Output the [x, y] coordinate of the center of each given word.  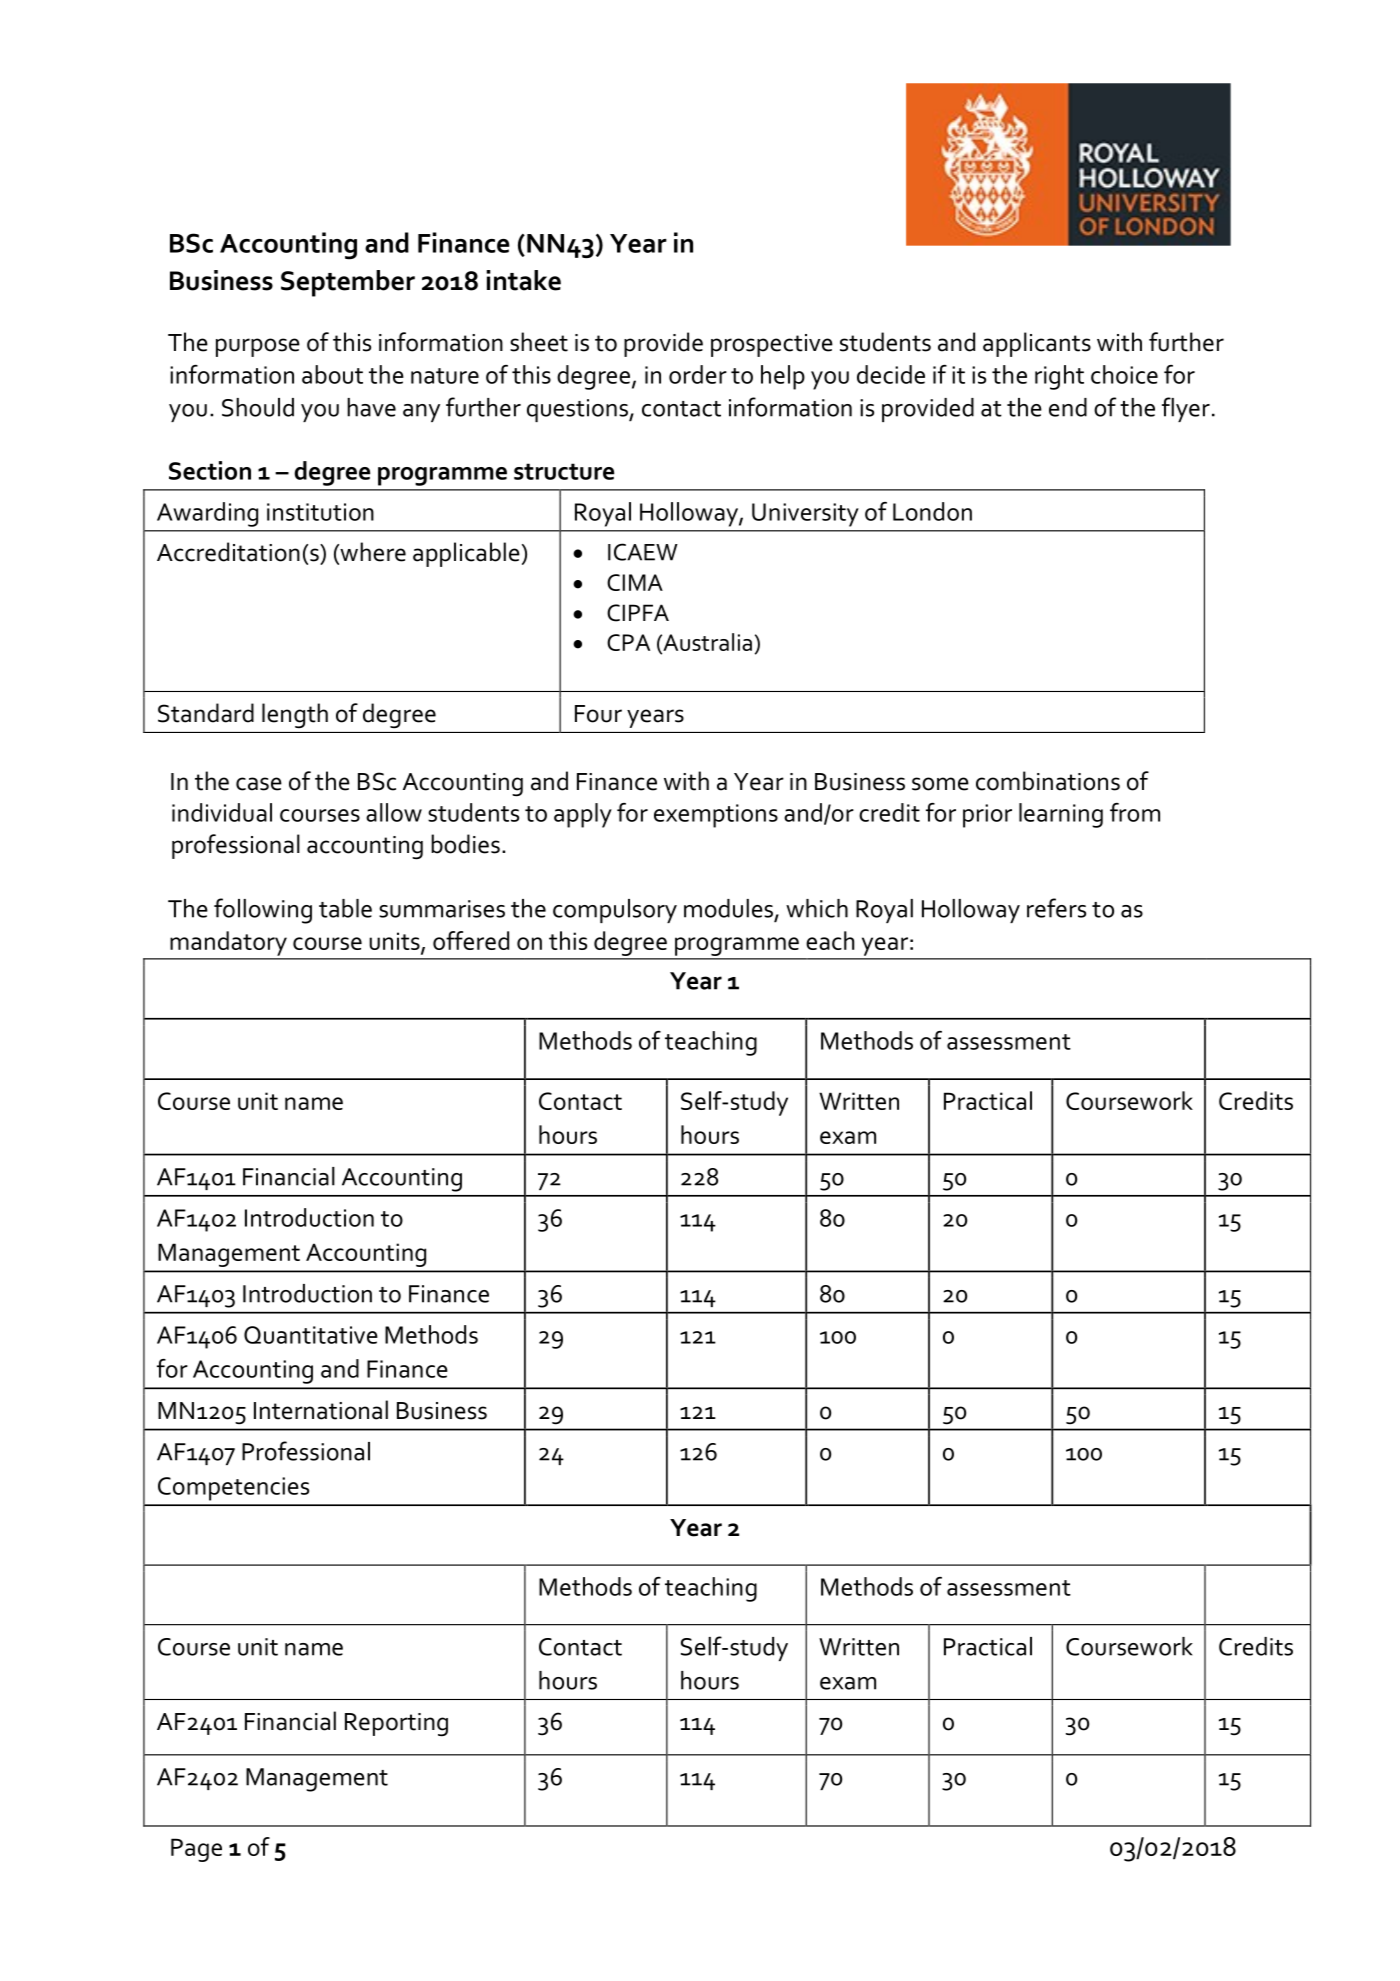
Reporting [396, 1725]
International [321, 1410]
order [698, 374]
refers [1056, 908]
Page [196, 1850]
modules [730, 909]
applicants [1037, 344]
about [332, 374]
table [345, 908]
